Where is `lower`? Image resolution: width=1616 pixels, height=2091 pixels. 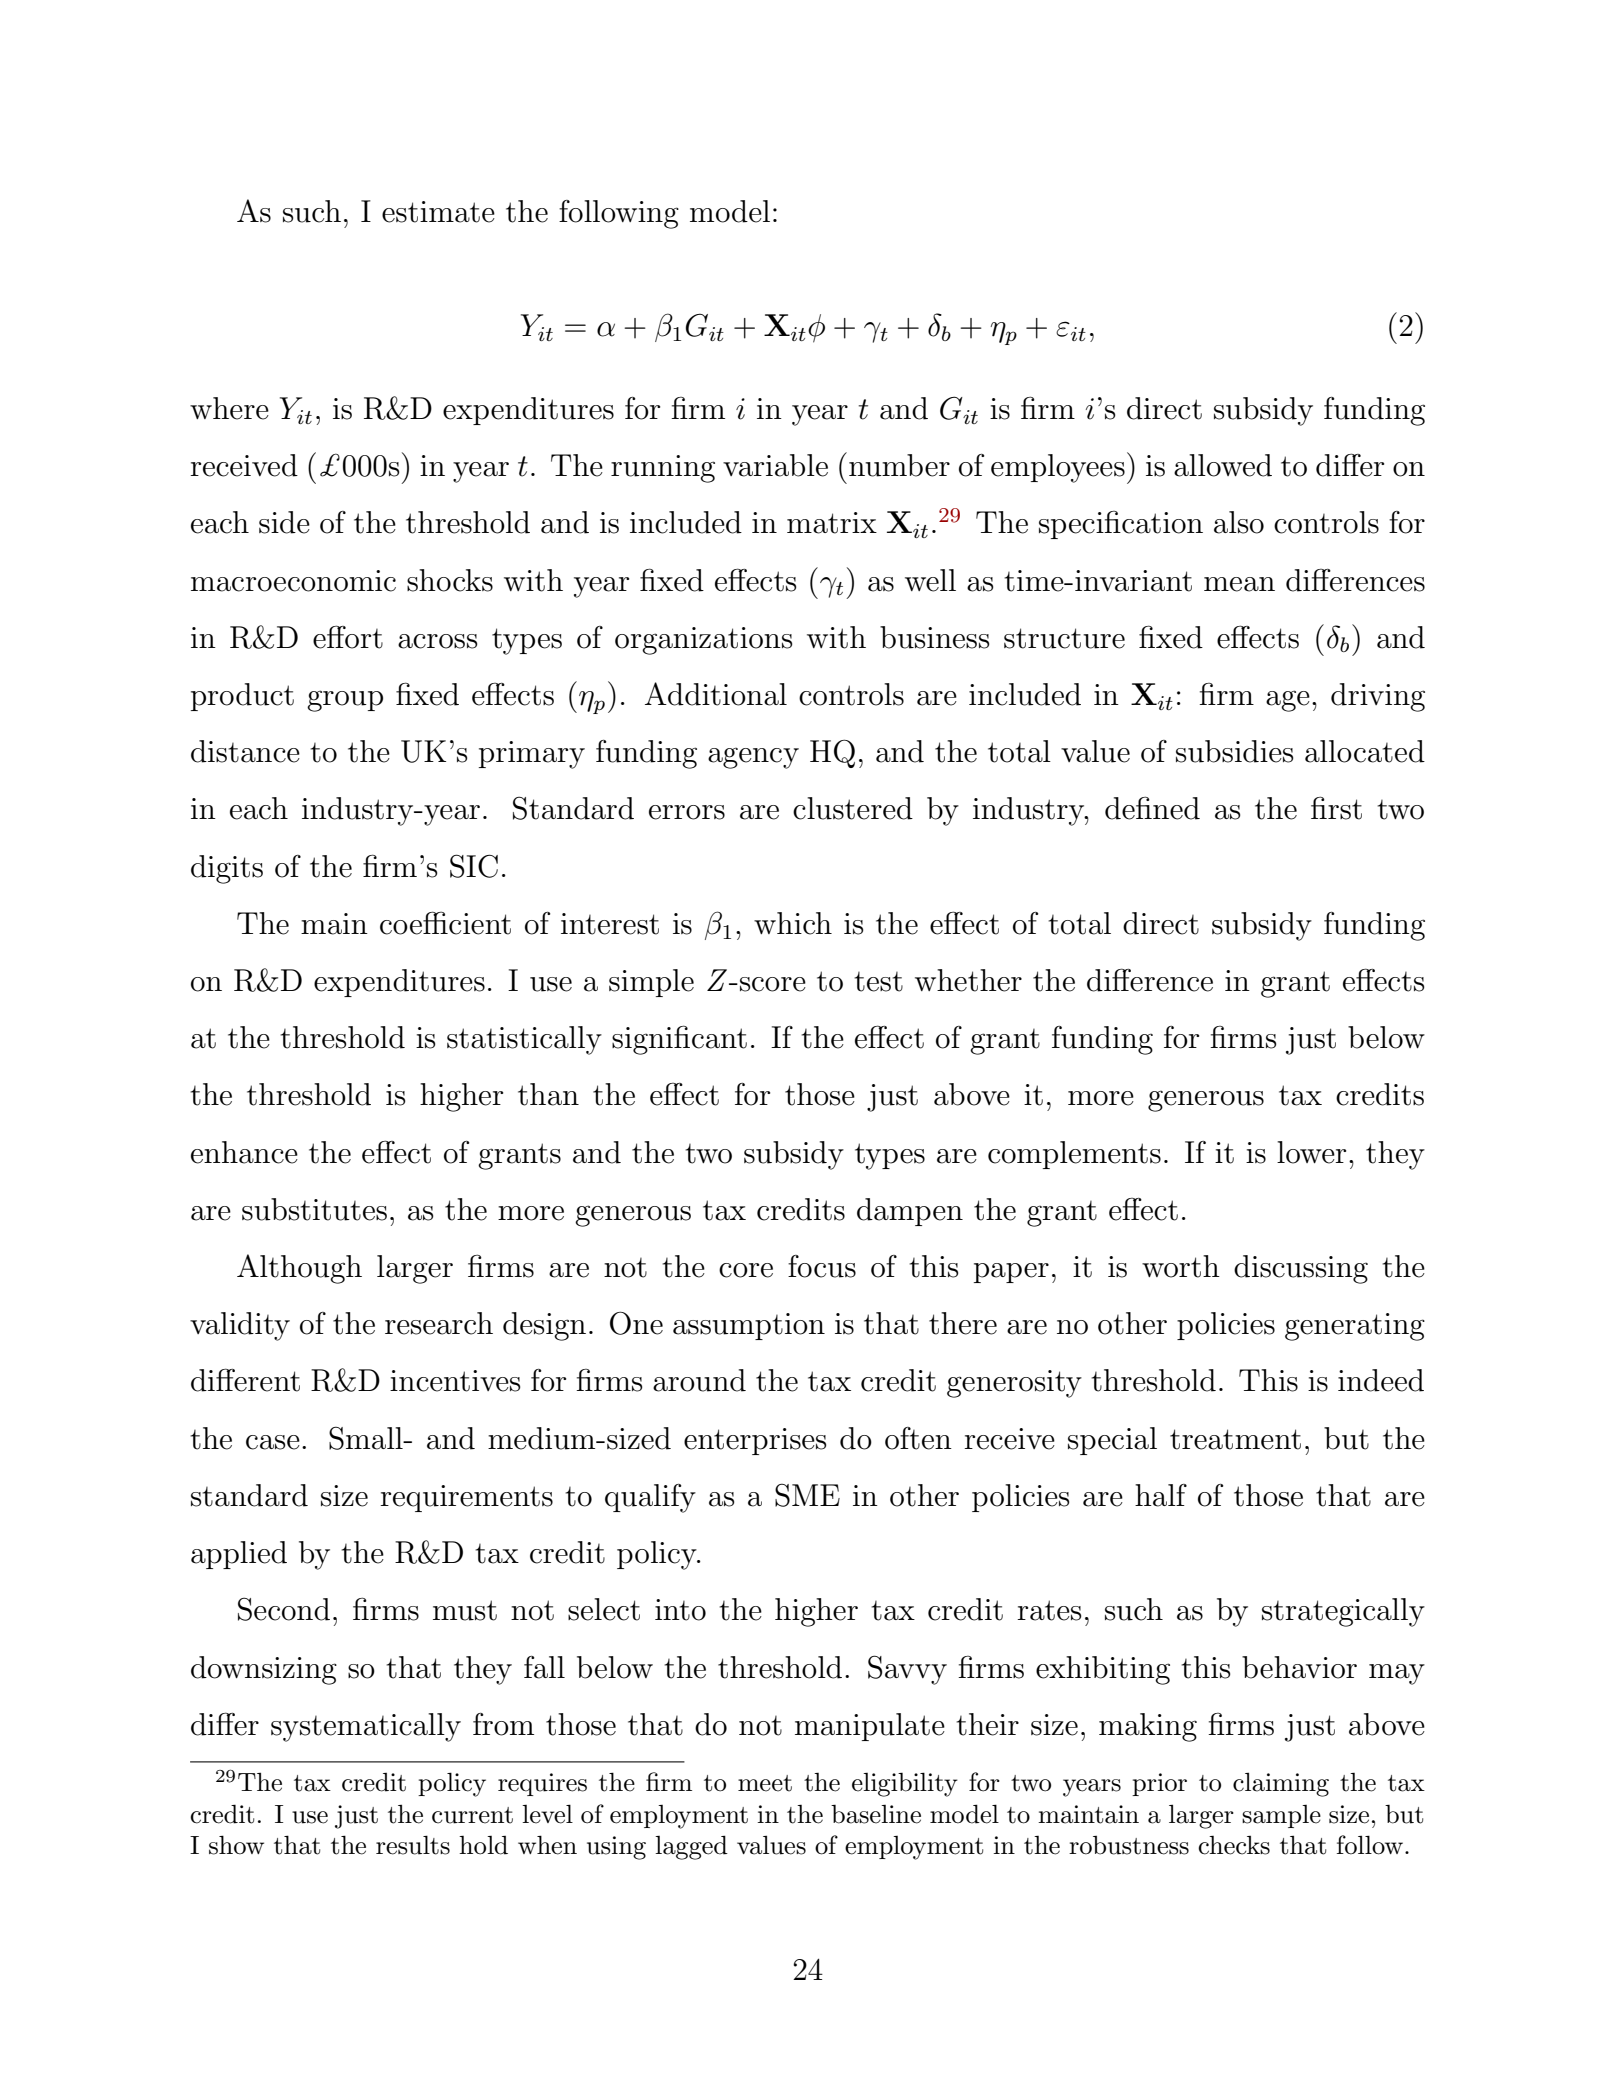
lower is located at coordinates (1311, 1152).
